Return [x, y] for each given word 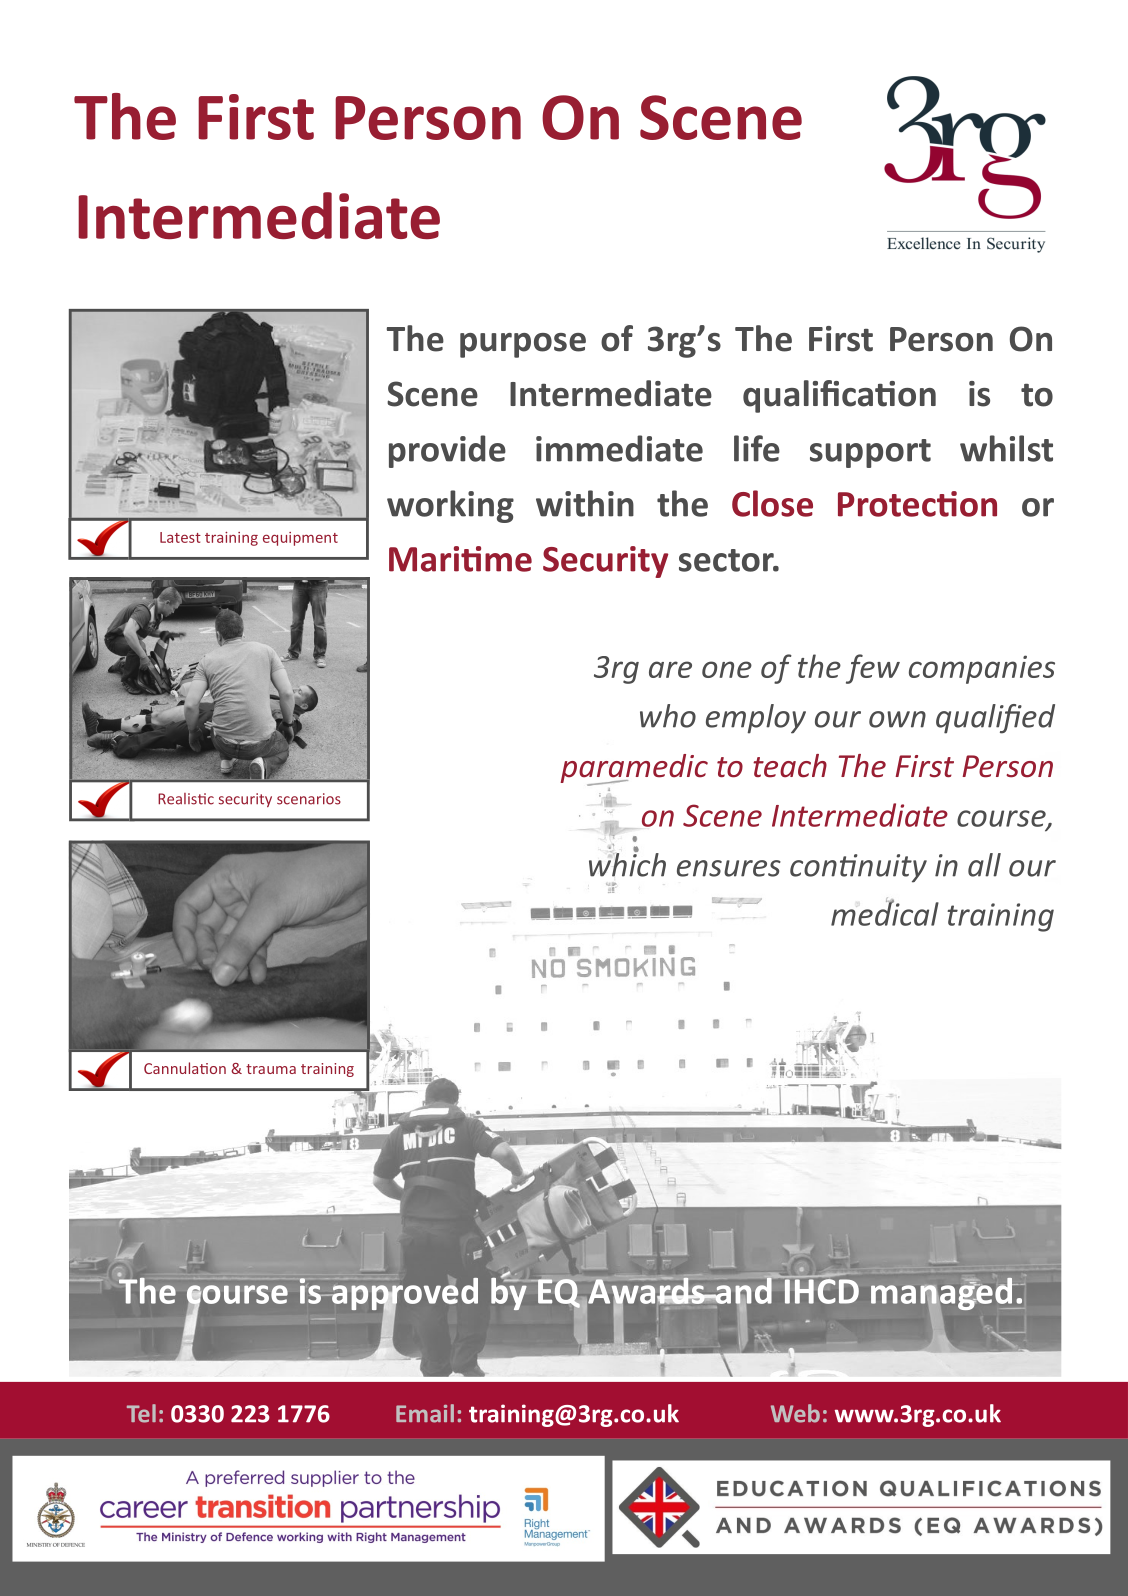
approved [404, 1295]
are [670, 669]
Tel [141, 1413]
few [873, 669]
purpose [523, 345]
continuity [858, 868]
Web [795, 1413]
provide [447, 451]
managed [942, 1295]
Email [425, 1413]
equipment [300, 539]
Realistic [186, 799]
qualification [839, 396]
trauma [271, 1069]
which [627, 863]
